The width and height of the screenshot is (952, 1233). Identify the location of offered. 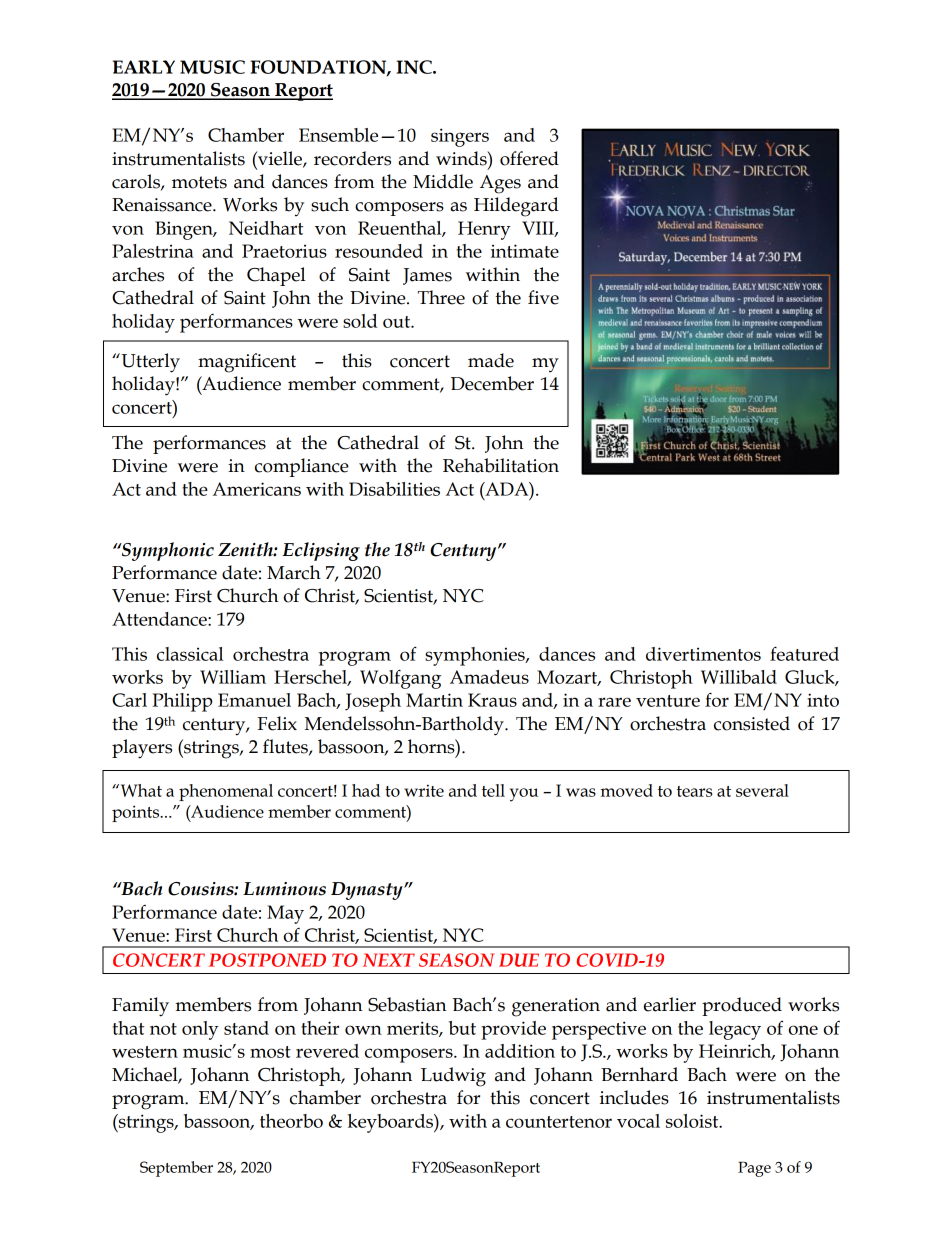
(529, 158).
